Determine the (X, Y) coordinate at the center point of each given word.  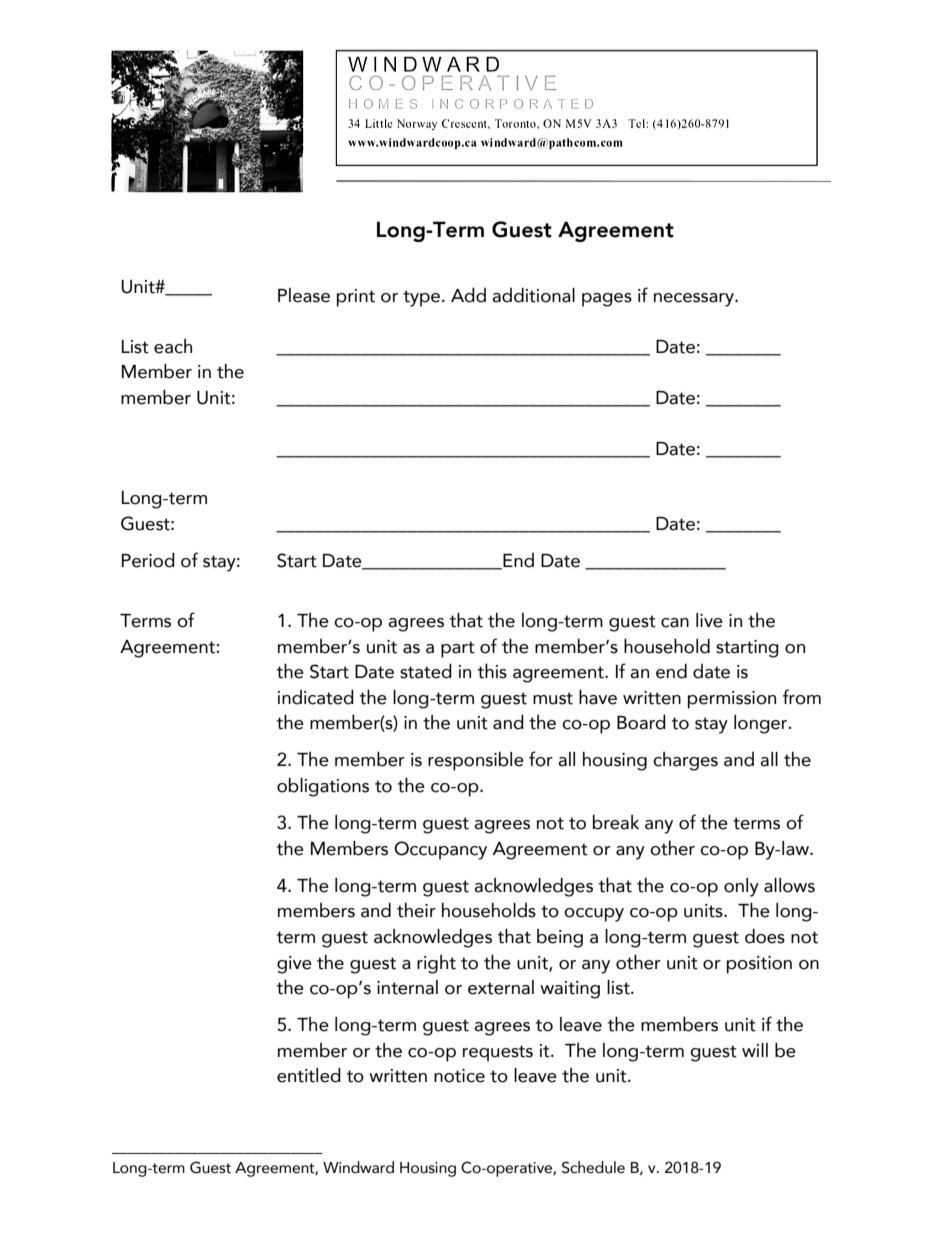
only (741, 887)
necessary (695, 300)
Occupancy (440, 850)
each (173, 346)
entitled (309, 1075)
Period (148, 560)
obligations (323, 787)
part (458, 649)
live (709, 620)
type (421, 298)
